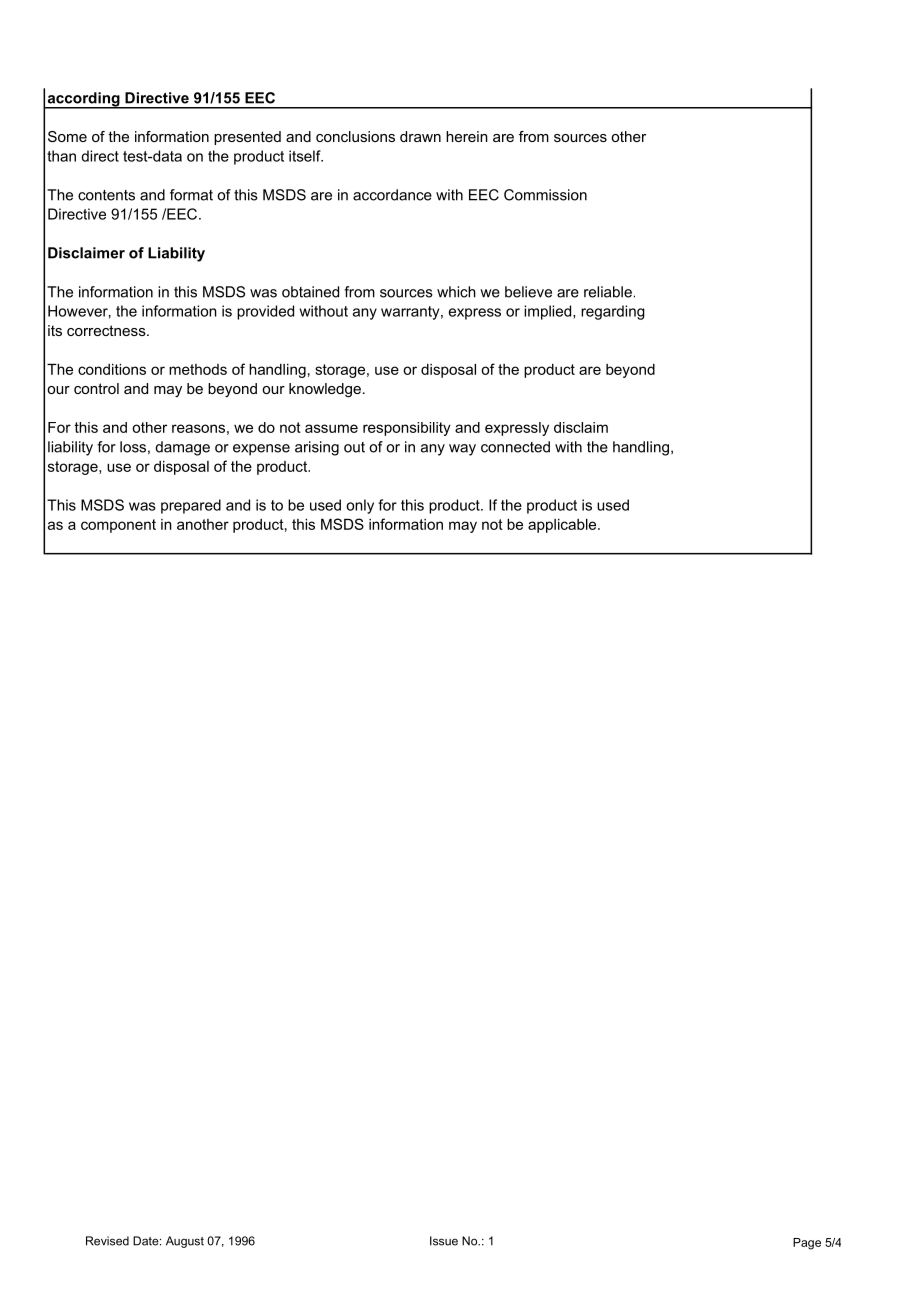  What do you see at coordinates (420, 136) in the screenshot?
I see `drawn` at bounding box center [420, 136].
